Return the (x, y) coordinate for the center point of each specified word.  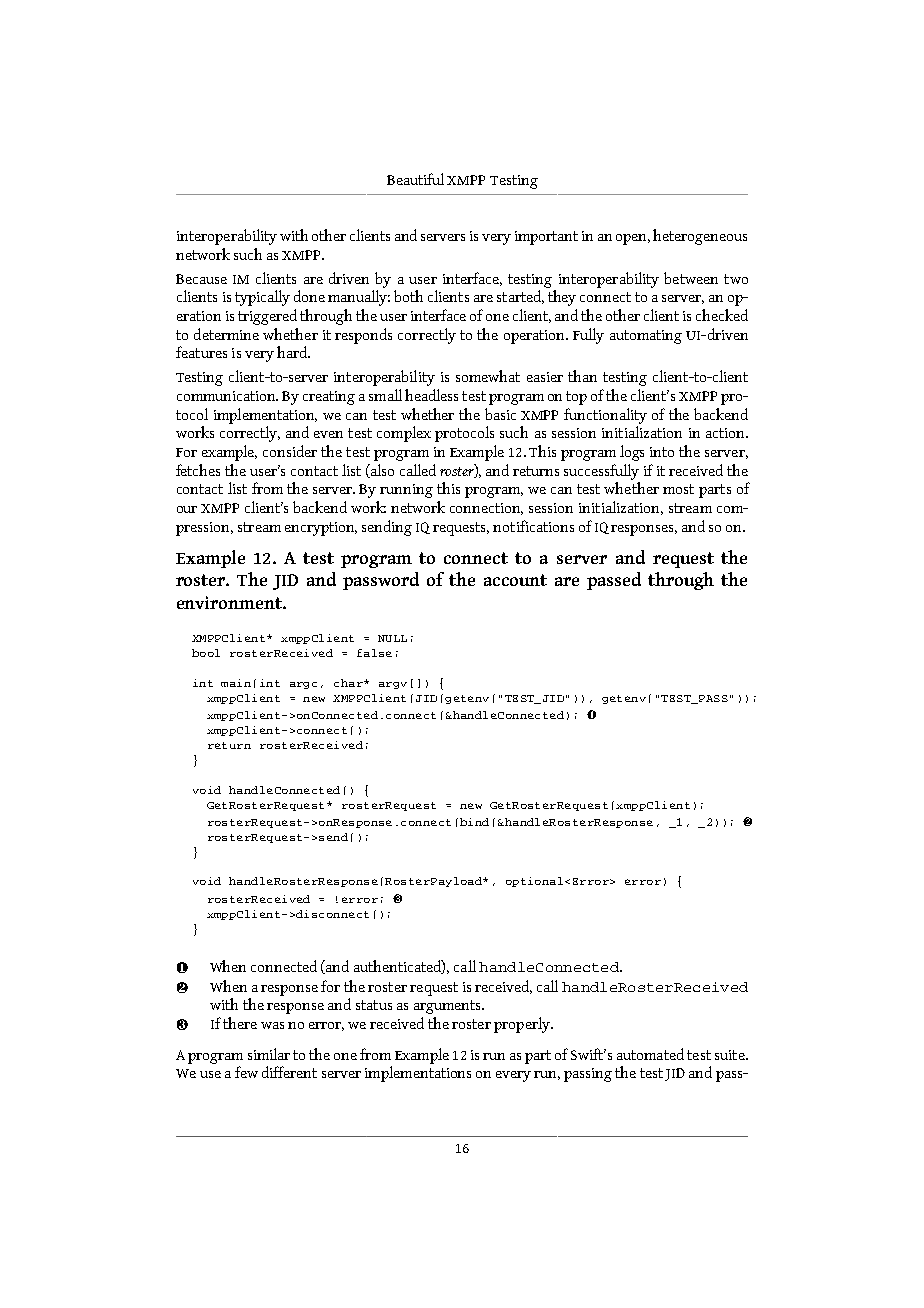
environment (230, 602)
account (515, 580)
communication (227, 396)
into (662, 452)
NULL (392, 638)
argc (303, 685)
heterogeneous (700, 237)
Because (201, 279)
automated (650, 1054)
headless (431, 395)
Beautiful (415, 179)
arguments (448, 1007)
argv (393, 685)
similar (269, 1054)
